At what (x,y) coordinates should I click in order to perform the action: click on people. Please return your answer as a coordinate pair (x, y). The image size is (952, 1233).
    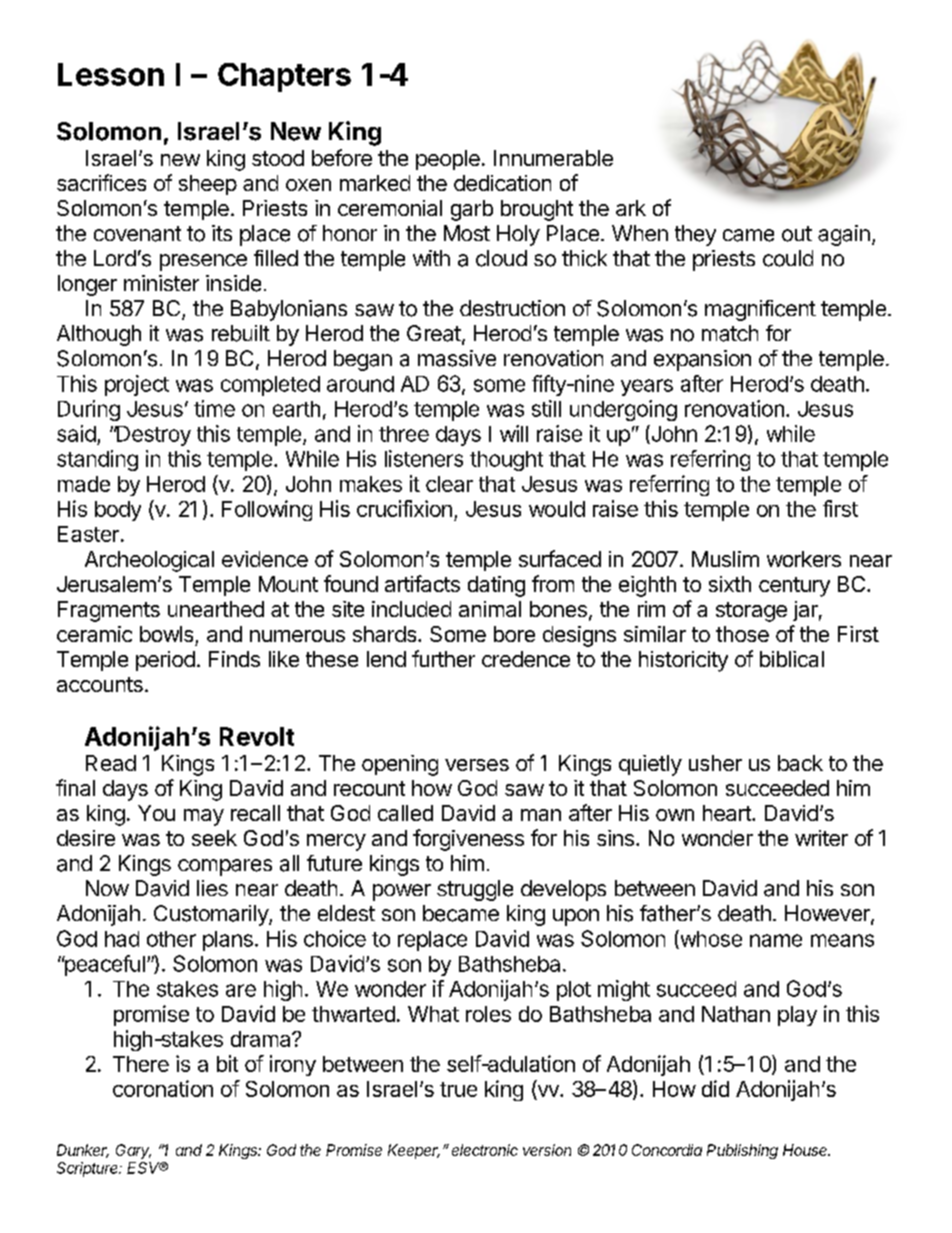
    Looking at the image, I should click on (448, 160).
